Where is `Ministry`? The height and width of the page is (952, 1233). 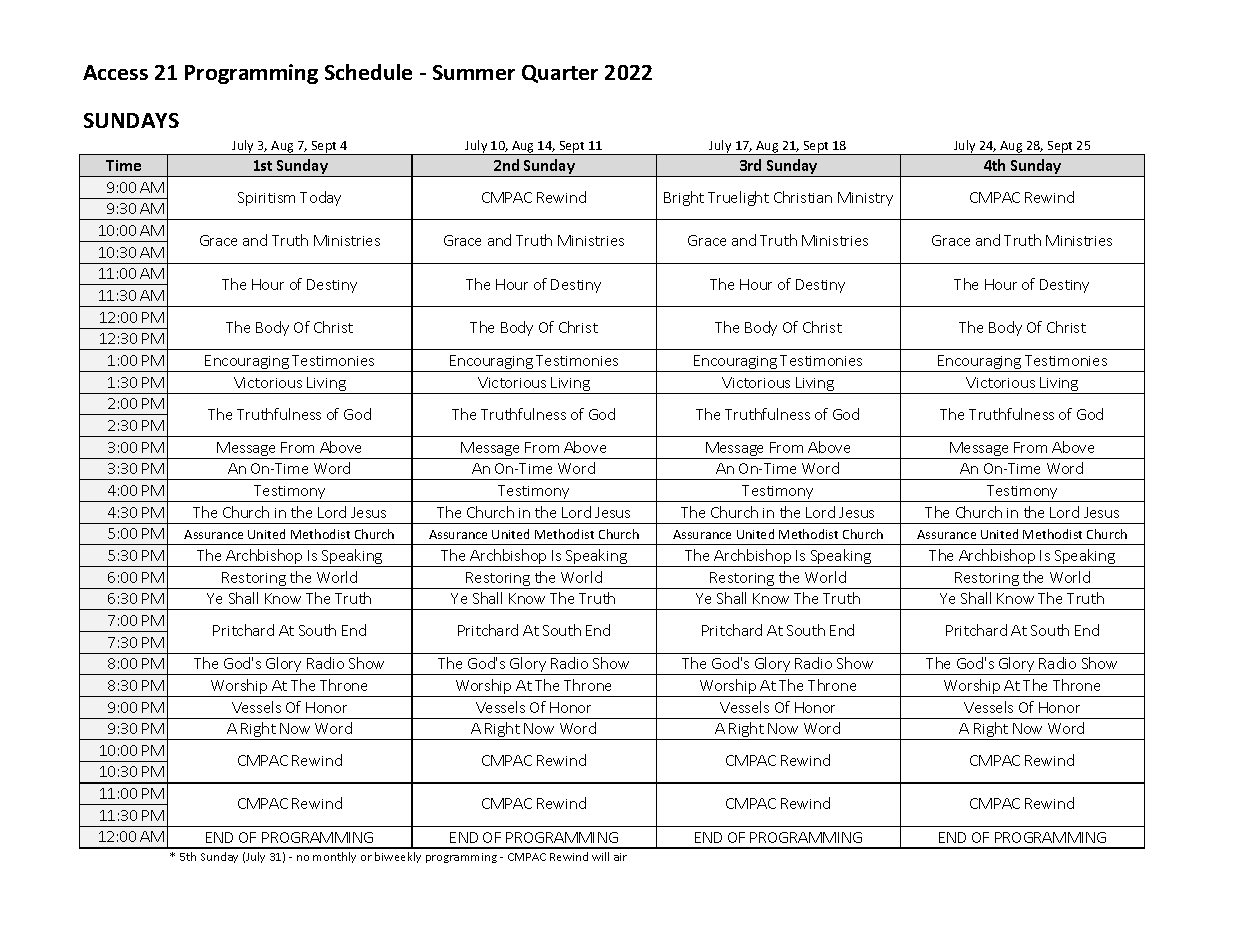 Ministry is located at coordinates (865, 199).
